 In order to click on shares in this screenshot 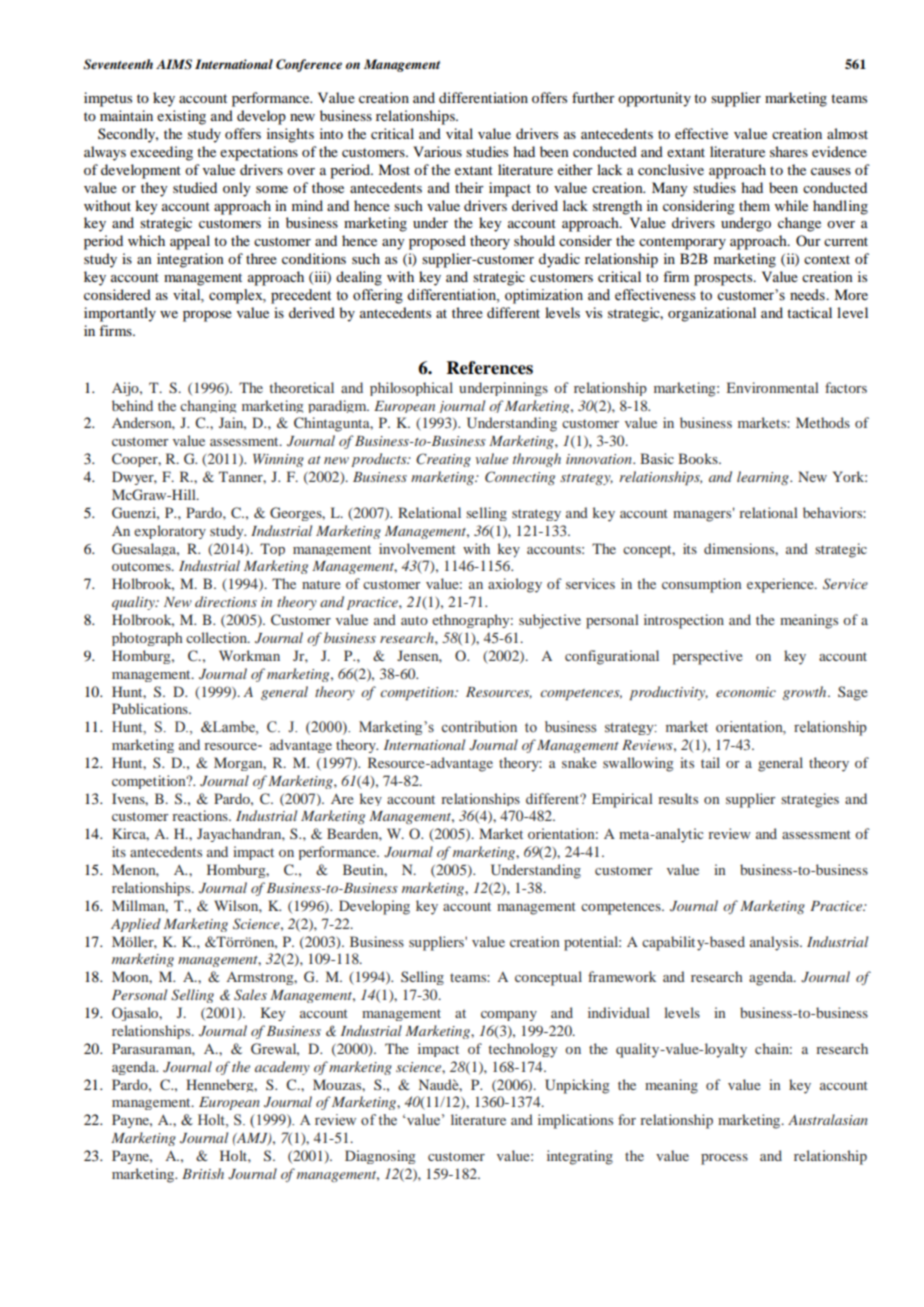, I will do `click(789, 151)`.
